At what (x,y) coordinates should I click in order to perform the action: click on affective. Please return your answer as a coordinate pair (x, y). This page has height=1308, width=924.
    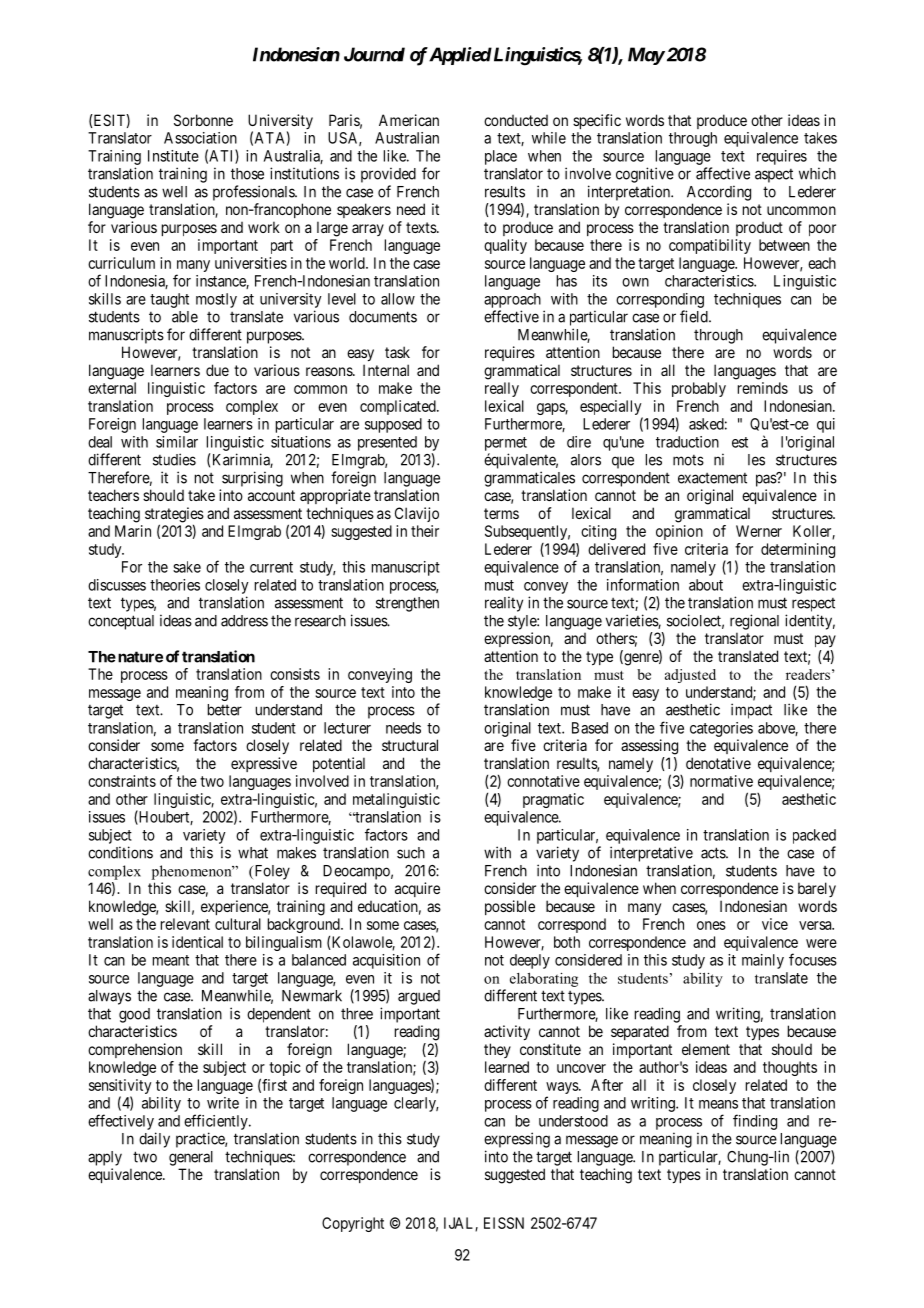
    Looking at the image, I should click on (723, 173).
